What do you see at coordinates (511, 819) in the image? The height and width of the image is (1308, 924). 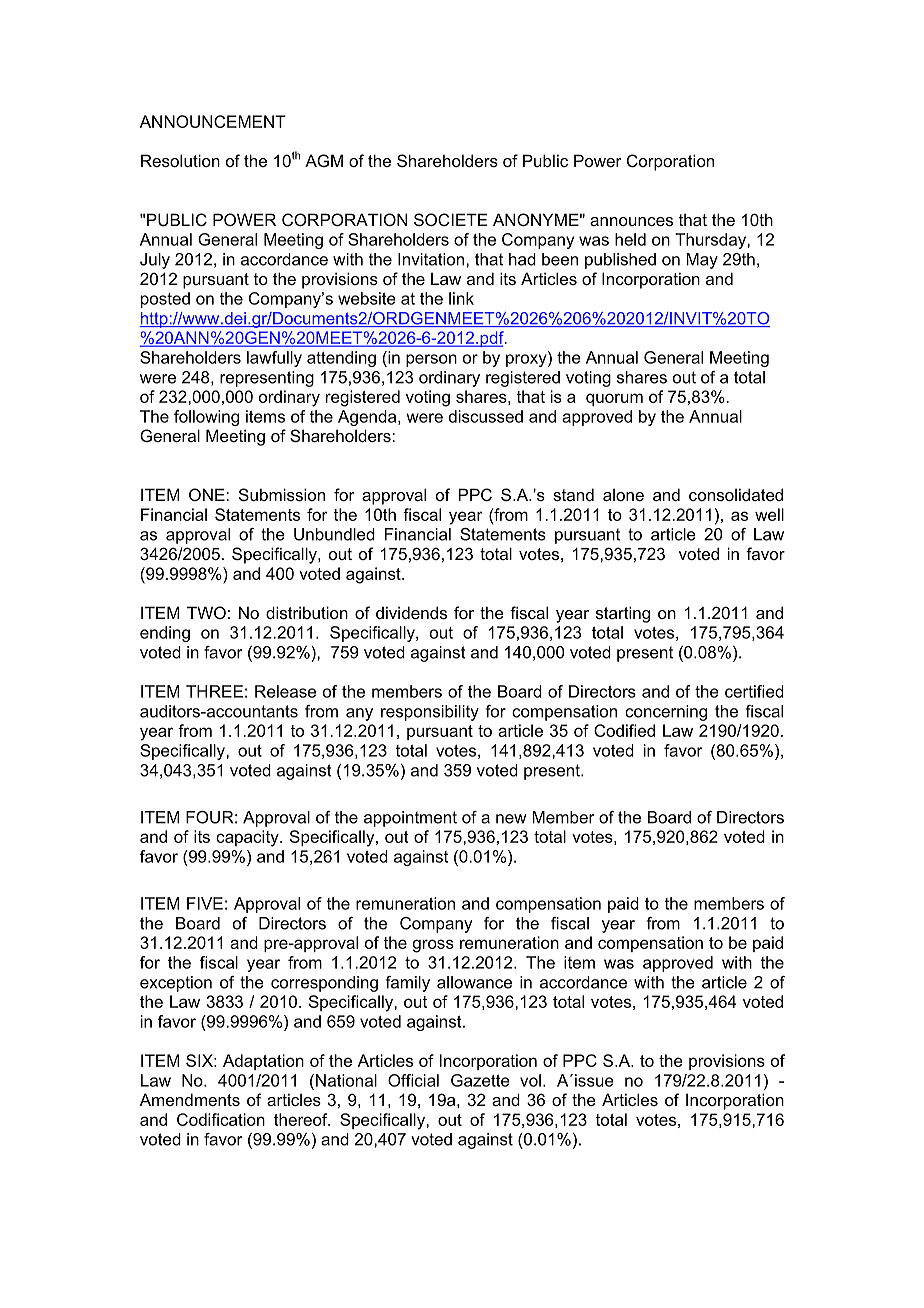 I see `new` at bounding box center [511, 819].
